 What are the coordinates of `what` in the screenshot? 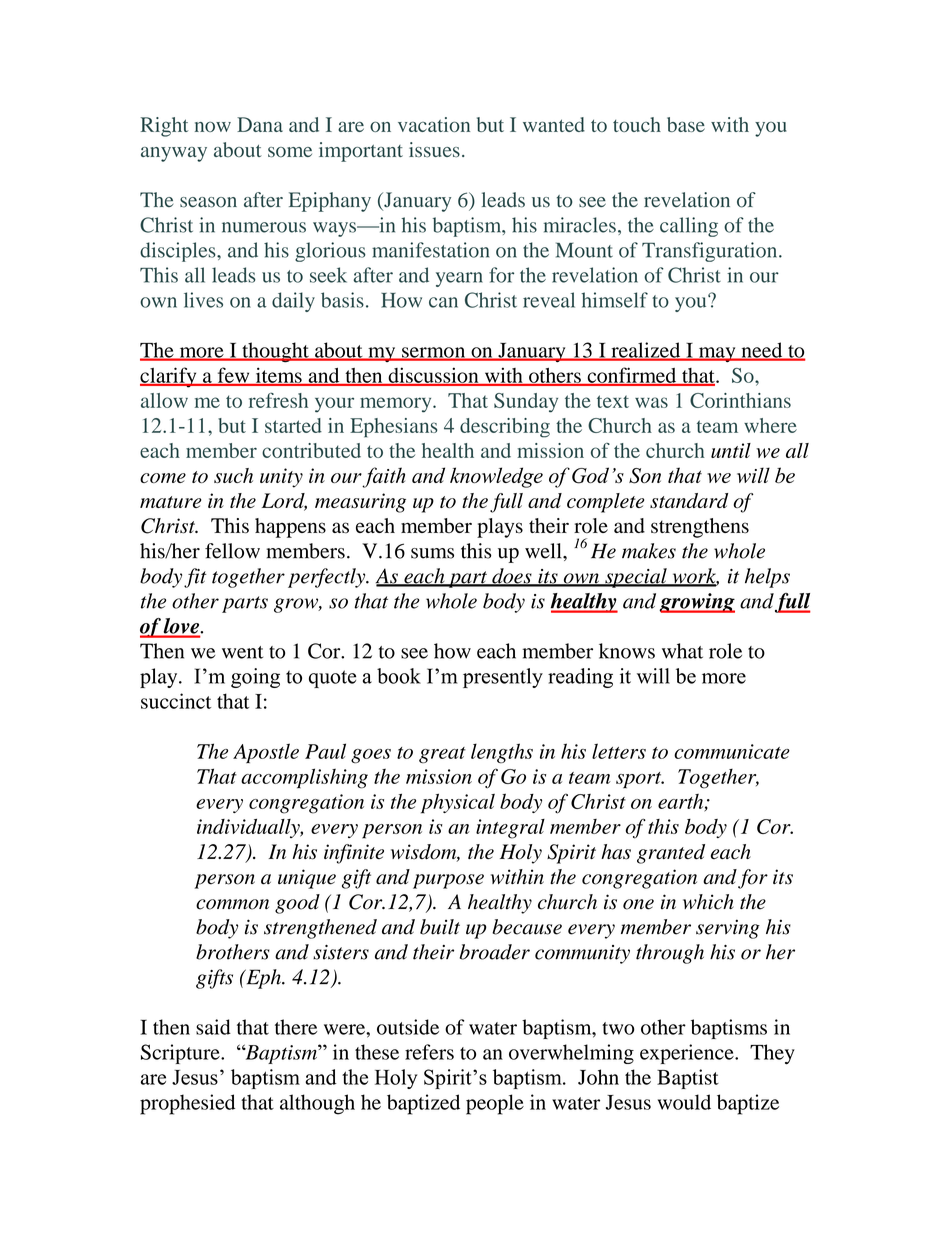 It's located at (682, 651).
